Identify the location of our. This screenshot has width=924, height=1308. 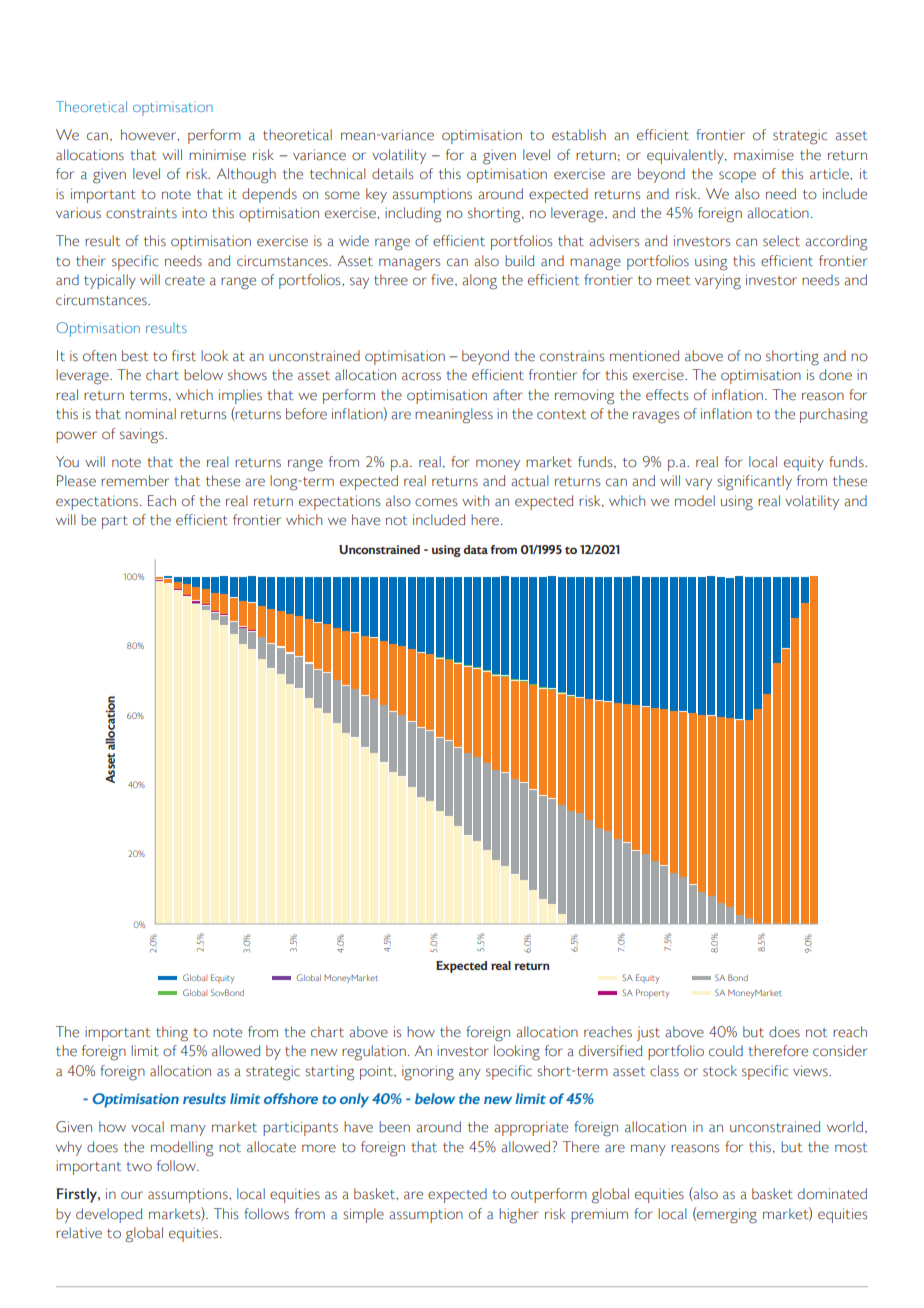
(132, 1195).
